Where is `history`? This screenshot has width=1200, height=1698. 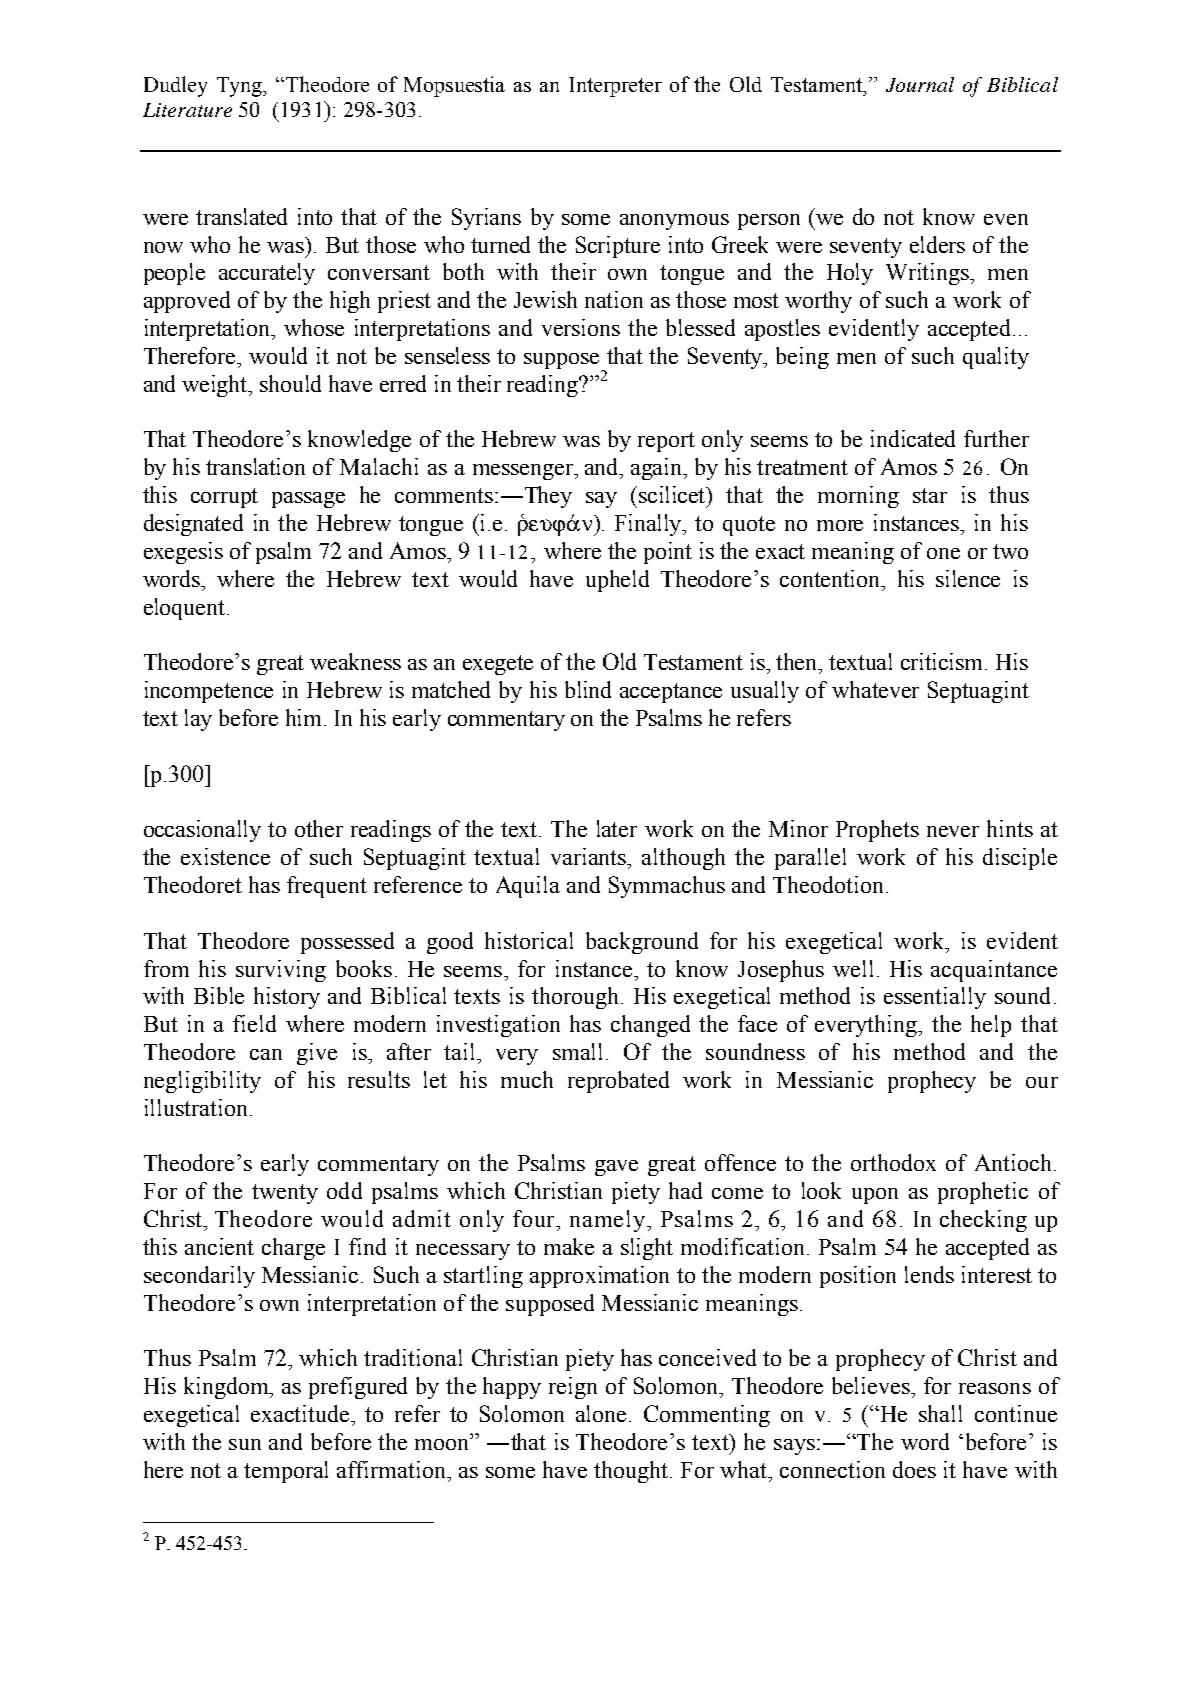 history is located at coordinates (287, 998).
